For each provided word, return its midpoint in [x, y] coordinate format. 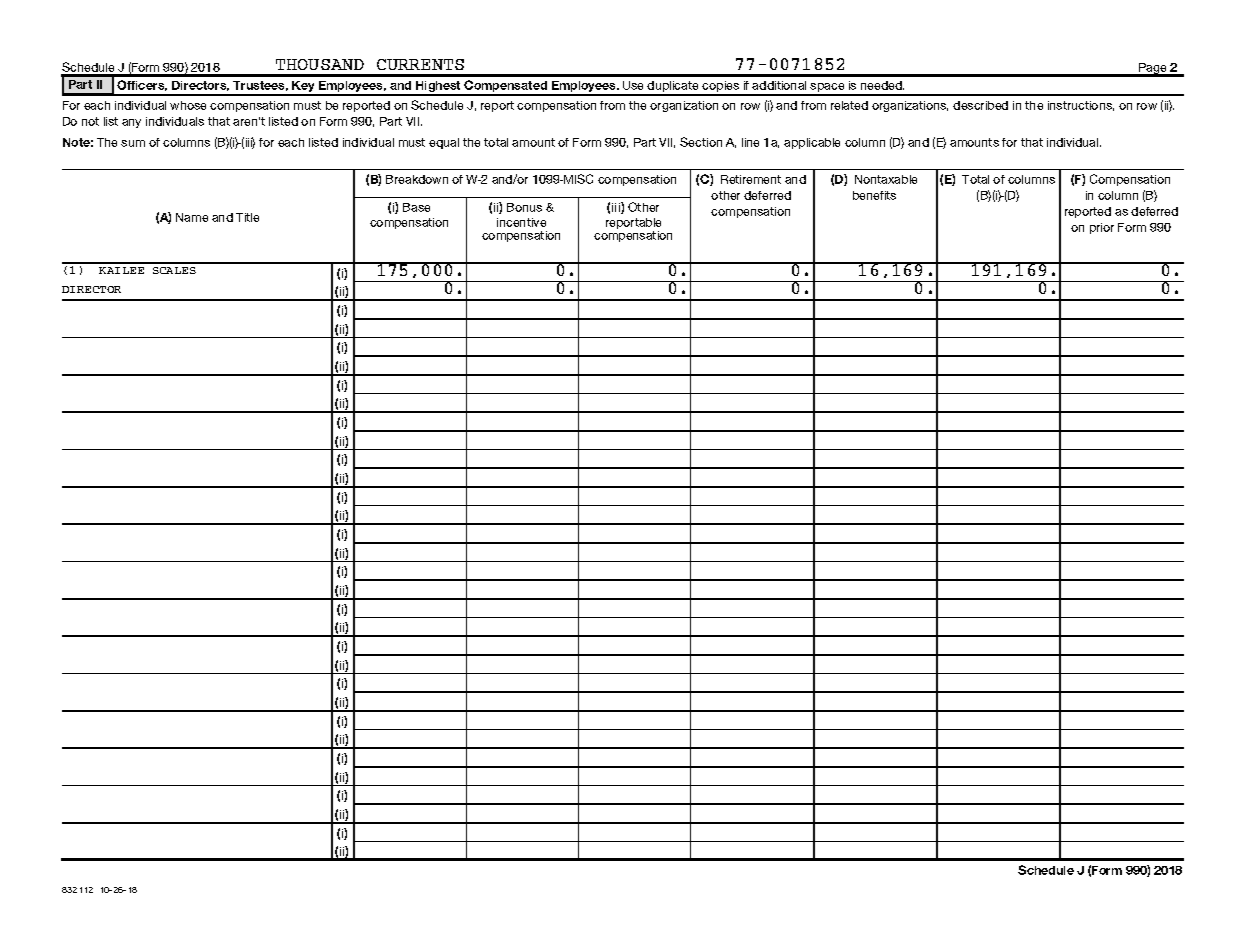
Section [701, 142]
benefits [874, 195]
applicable [812, 143]
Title [247, 217]
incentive [521, 222]
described [980, 105]
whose [188, 105]
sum [133, 143]
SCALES [174, 270]
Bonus [524, 207]
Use [633, 85]
